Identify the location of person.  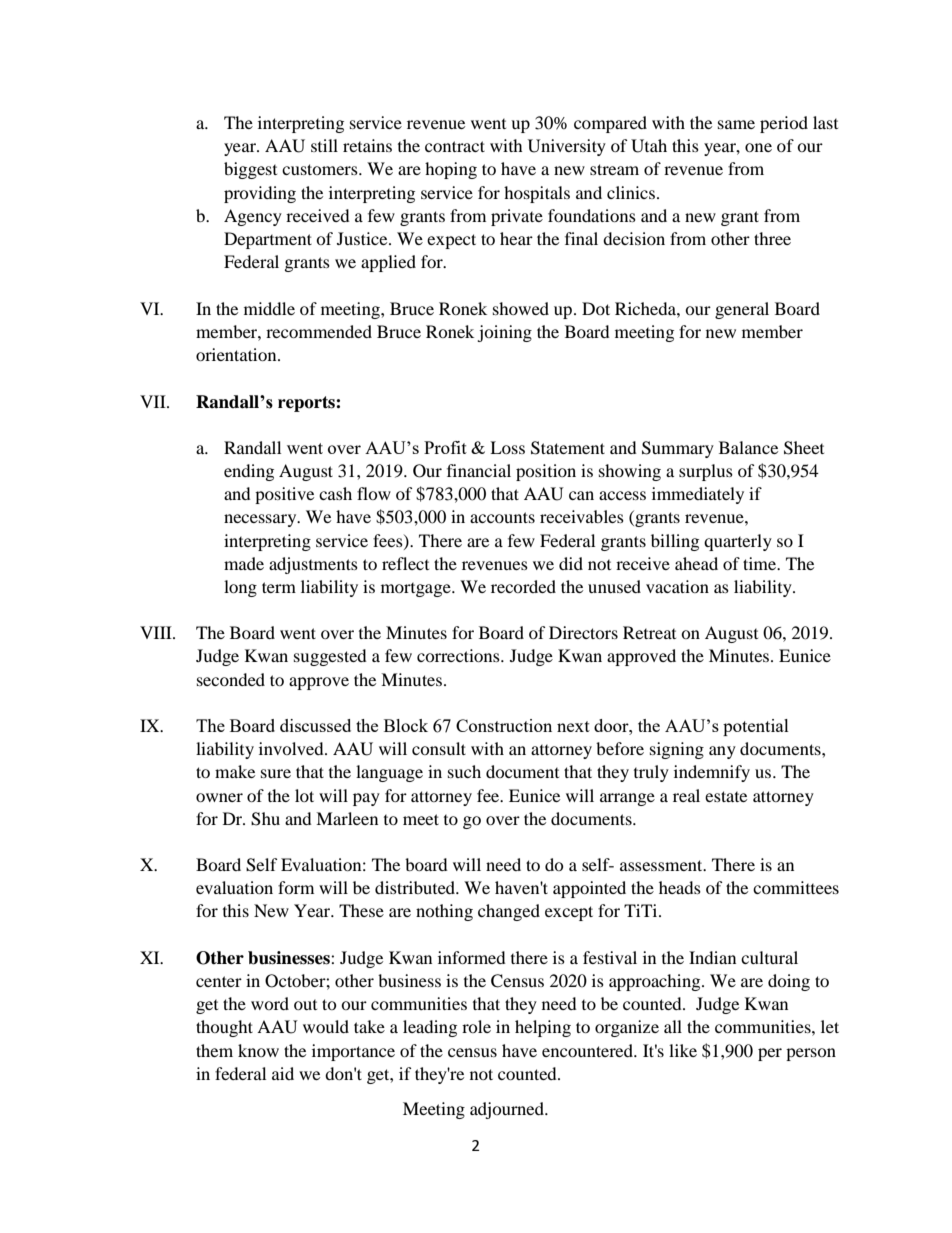
(811, 1054).
